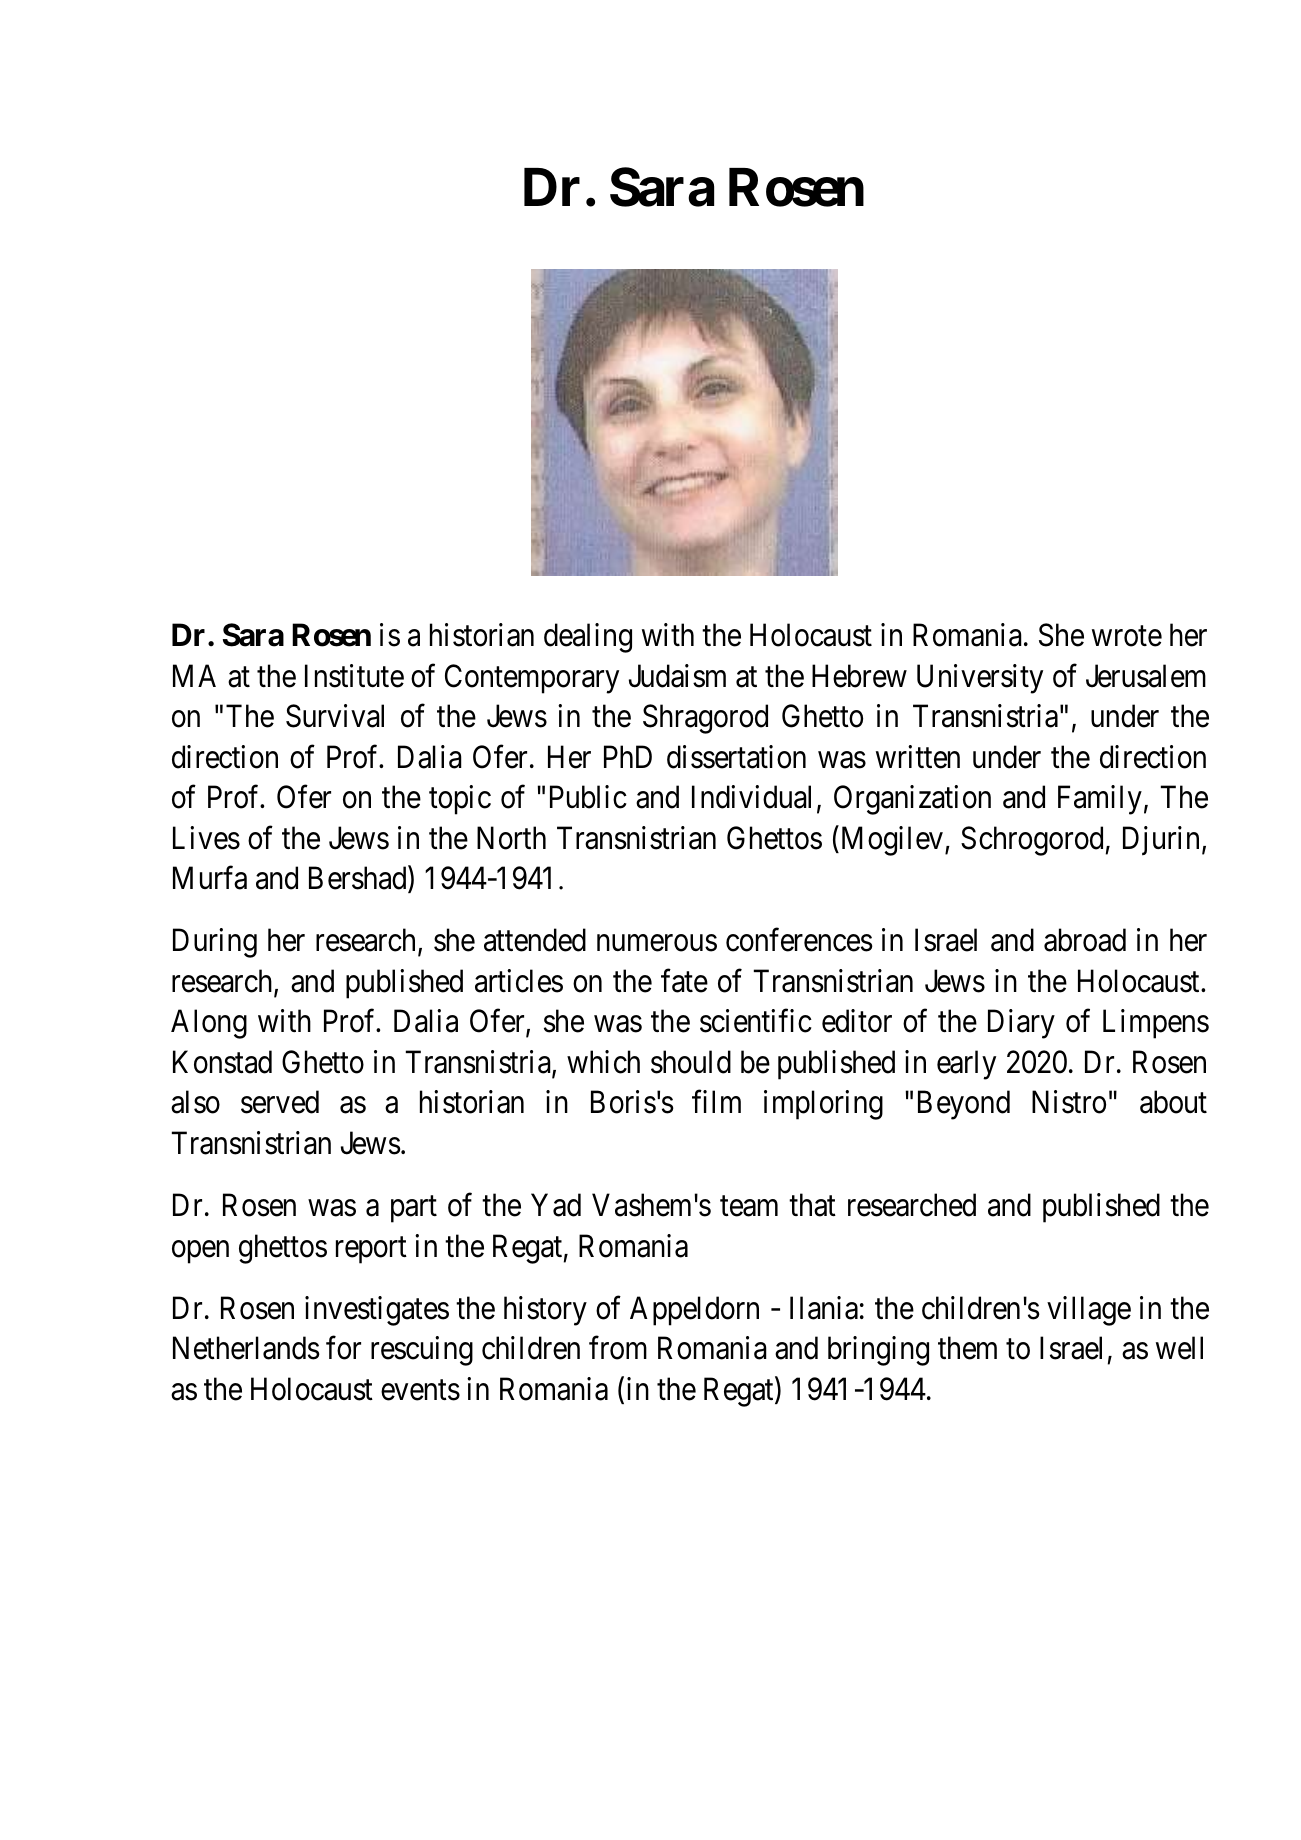  I want to click on wrote, so click(1127, 637).
